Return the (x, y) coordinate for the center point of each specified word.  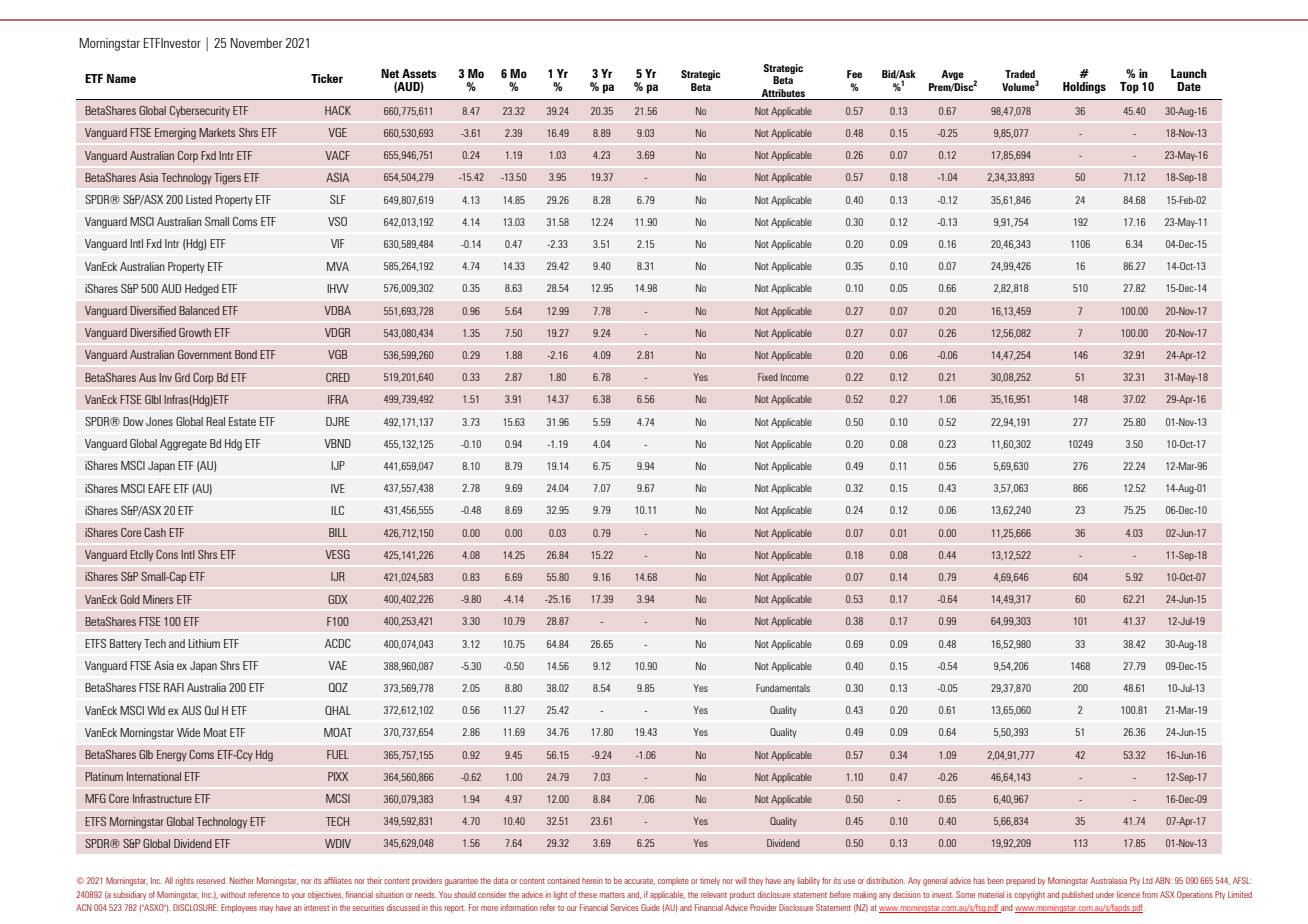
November (256, 43)
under (1105, 894)
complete (673, 881)
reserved (212, 880)
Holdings (1084, 88)
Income (795, 377)
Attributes (783, 93)
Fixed (768, 377)
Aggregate (183, 445)
